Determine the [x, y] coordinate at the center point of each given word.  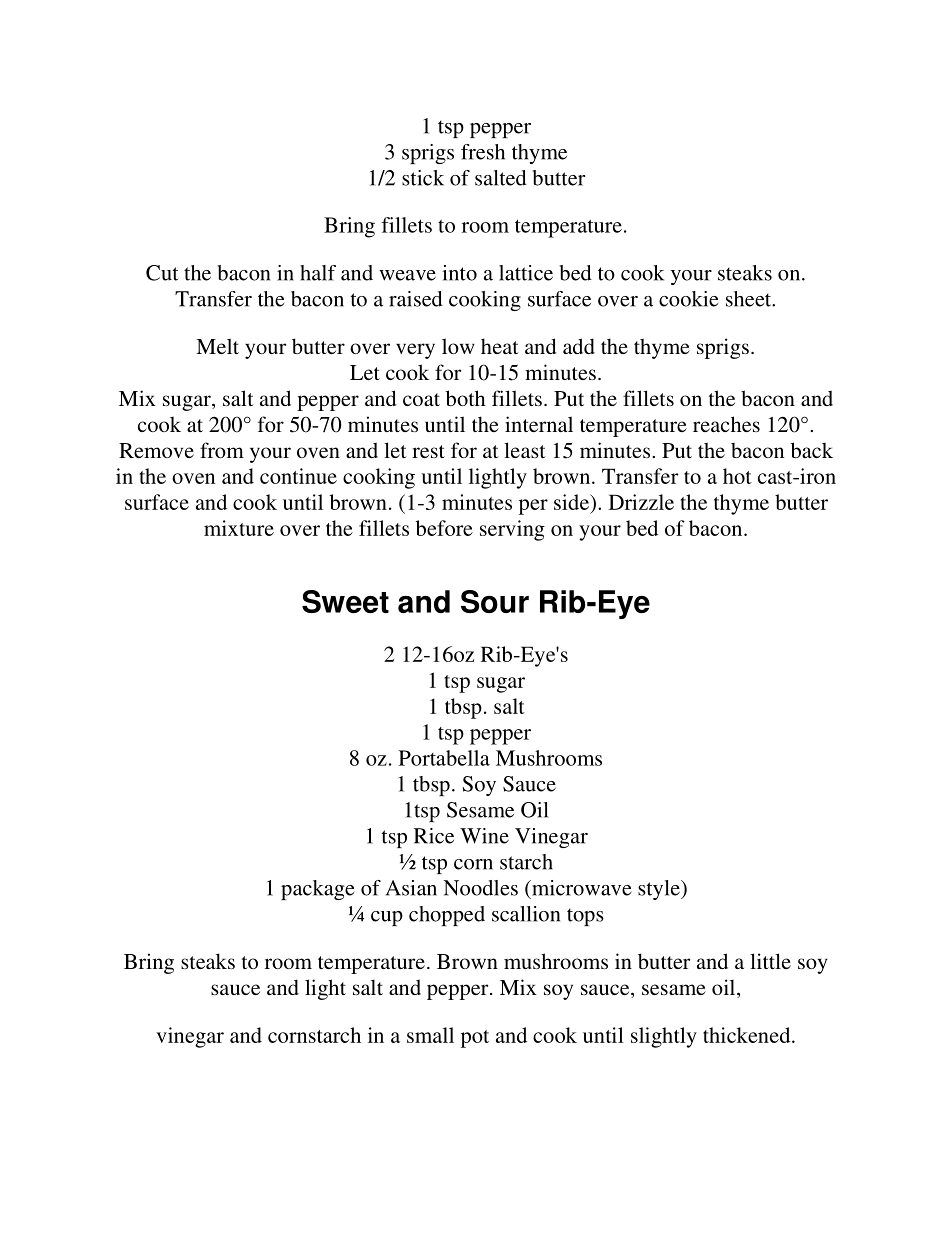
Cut [162, 273]
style [660, 890]
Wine [484, 836]
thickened [748, 1035]
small [430, 1035]
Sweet [345, 601]
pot [475, 1039]
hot [737, 476]
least [525, 450]
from [222, 450]
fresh [483, 152]
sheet [750, 299]
